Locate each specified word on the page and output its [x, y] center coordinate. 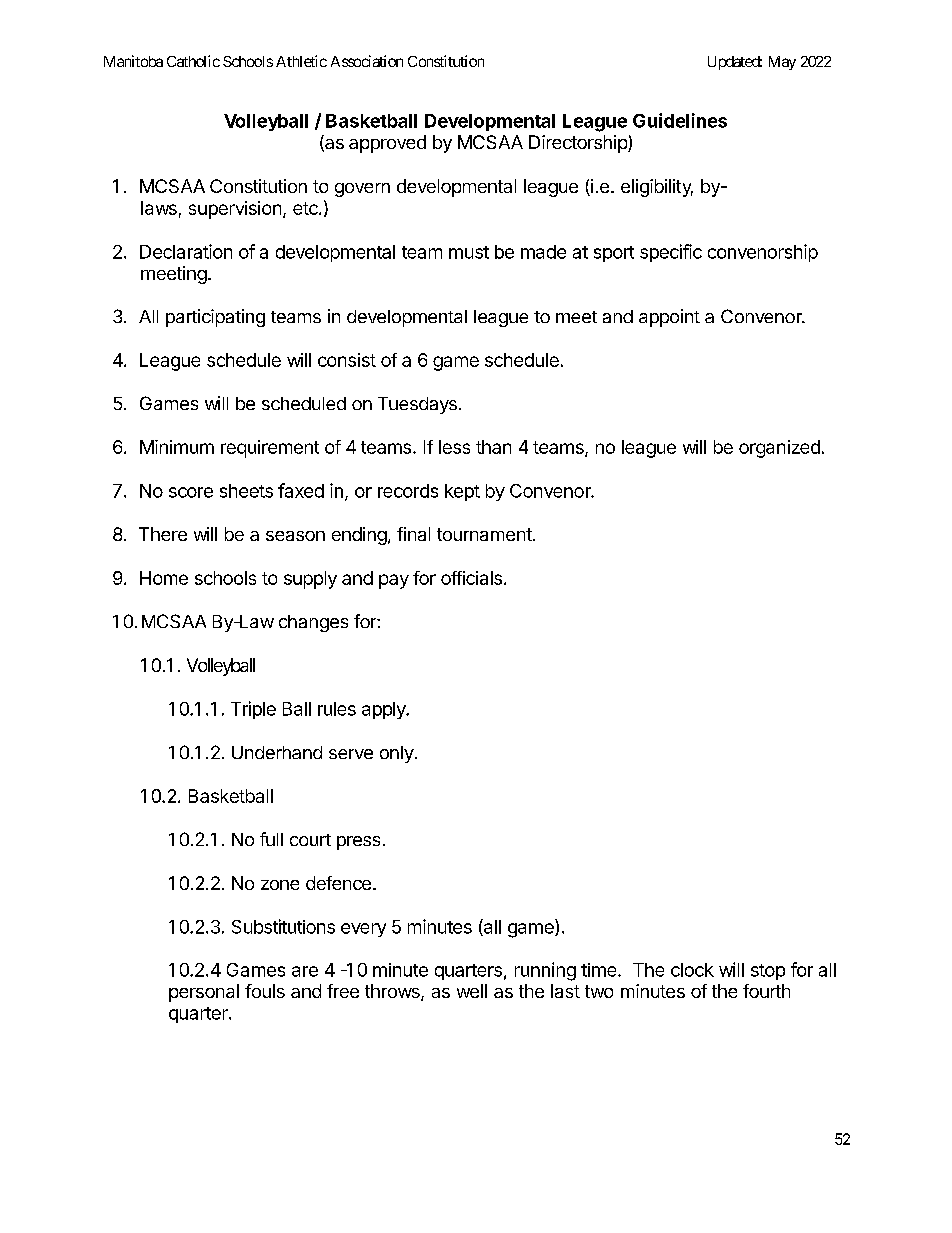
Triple [253, 710]
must [469, 252]
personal [204, 993]
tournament [484, 534]
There [163, 534]
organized [779, 449]
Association [367, 61]
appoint [669, 318]
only [397, 754]
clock [692, 970]
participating [215, 318]
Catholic [193, 61]
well [472, 991]
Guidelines [680, 120]
